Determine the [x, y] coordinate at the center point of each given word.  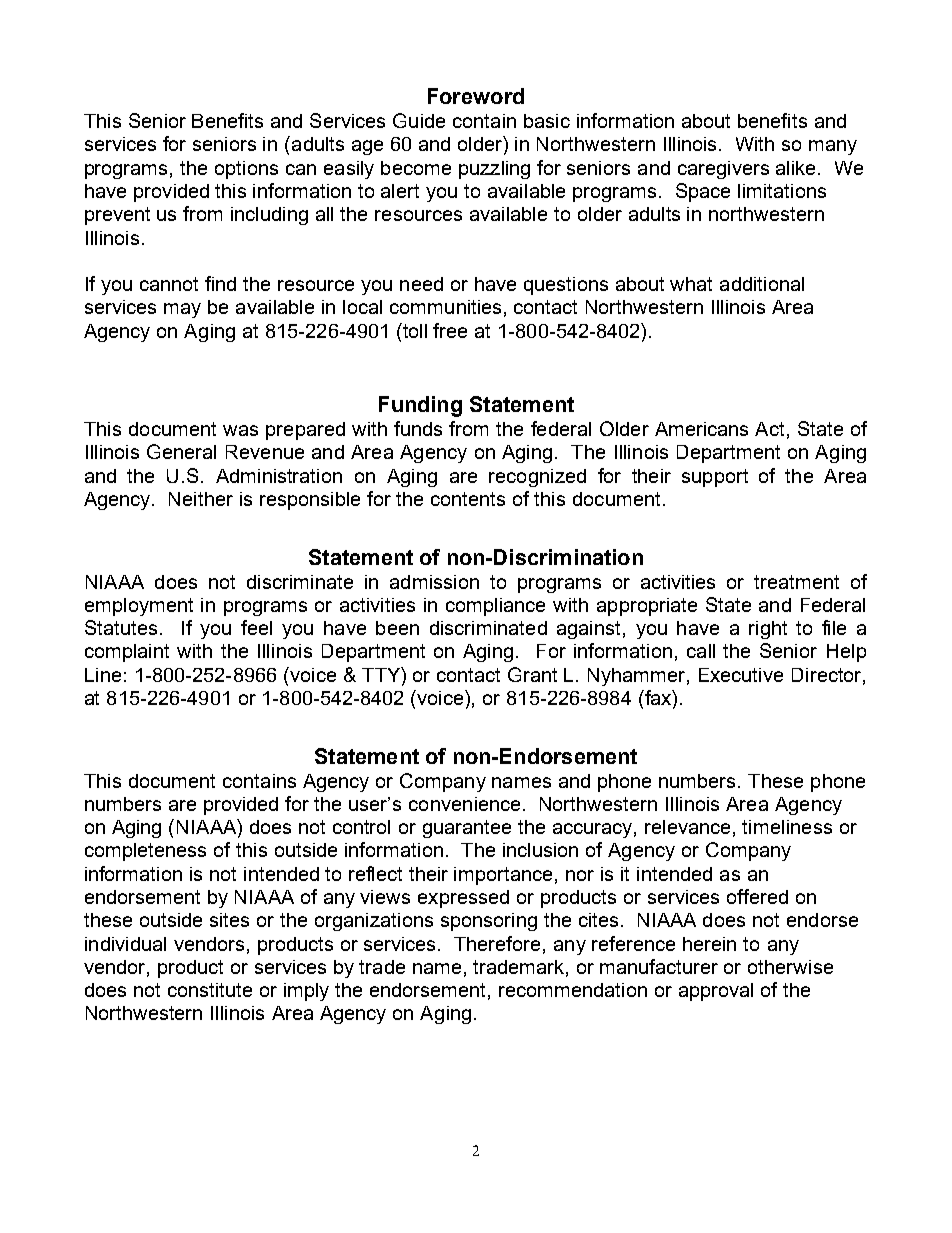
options [246, 170]
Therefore [497, 943]
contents [468, 499]
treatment [796, 582]
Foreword [476, 96]
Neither [201, 499]
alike [797, 168]
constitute [210, 990]
